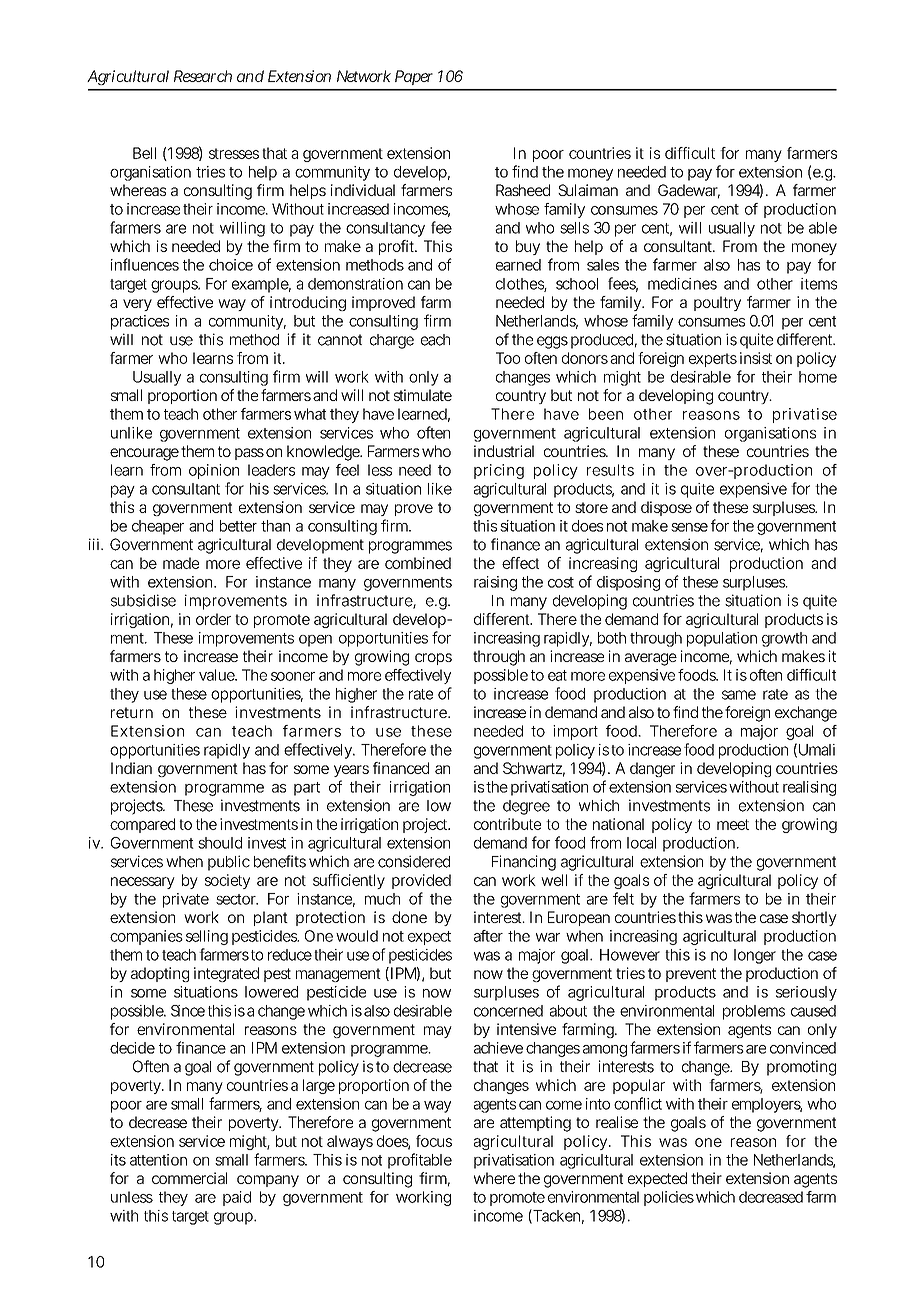 The image size is (924, 1308). What do you see at coordinates (722, 639) in the screenshot?
I see `population` at bounding box center [722, 639].
